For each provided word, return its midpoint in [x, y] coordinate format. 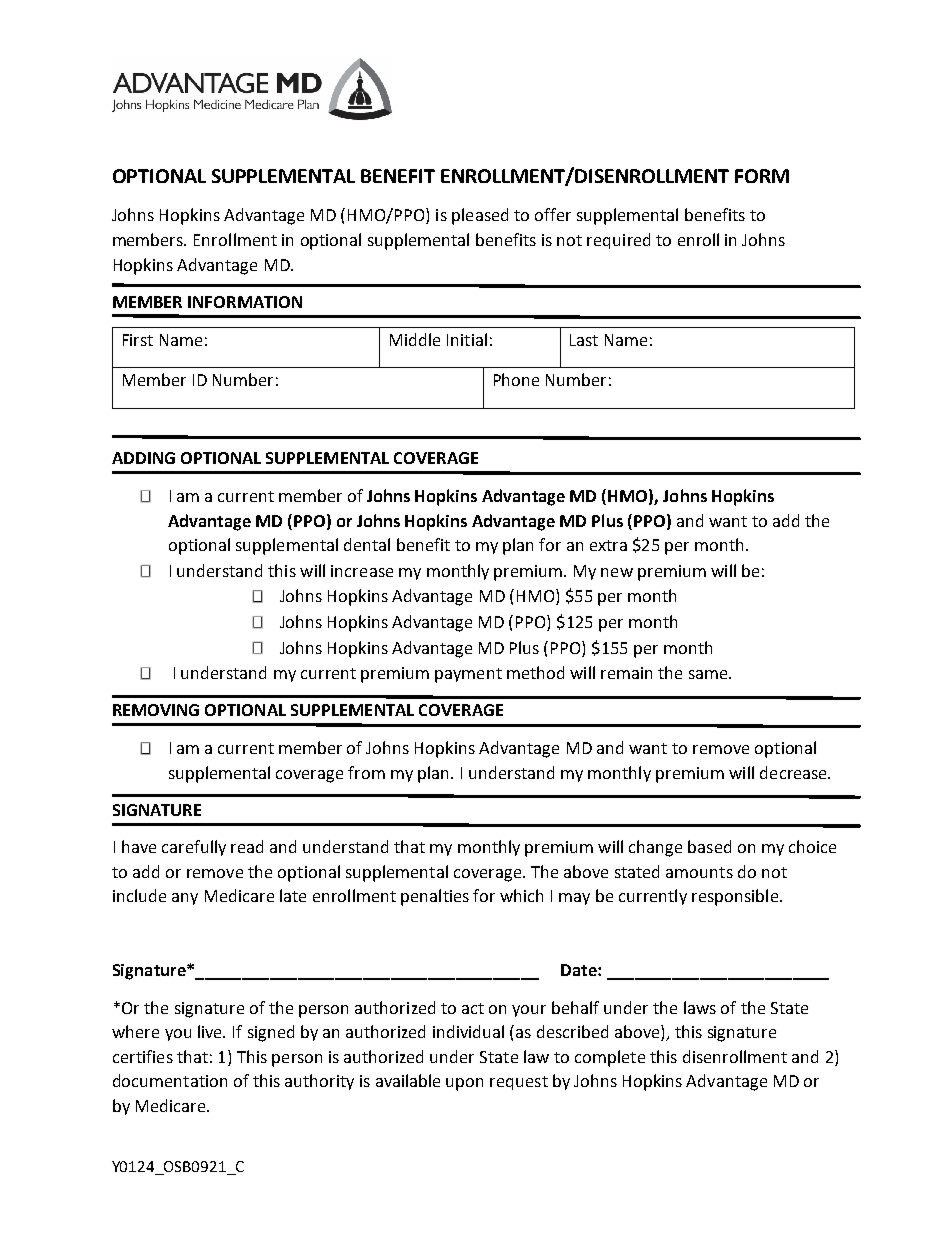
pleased [480, 216]
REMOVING [156, 710]
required [618, 241]
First [138, 340]
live [211, 1031]
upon [464, 1084]
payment [468, 675]
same [709, 674]
